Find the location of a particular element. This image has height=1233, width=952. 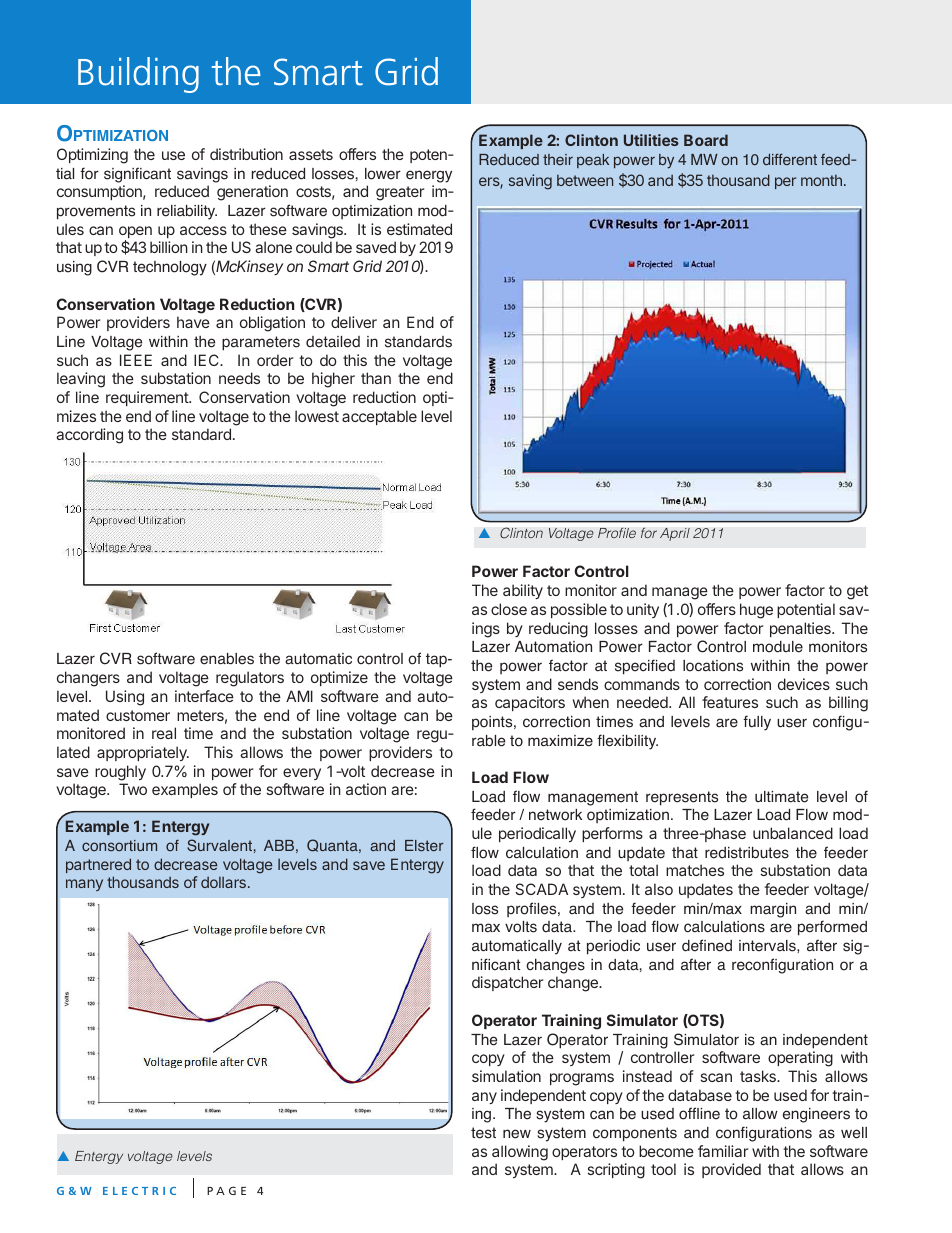

Board is located at coordinates (706, 140).
